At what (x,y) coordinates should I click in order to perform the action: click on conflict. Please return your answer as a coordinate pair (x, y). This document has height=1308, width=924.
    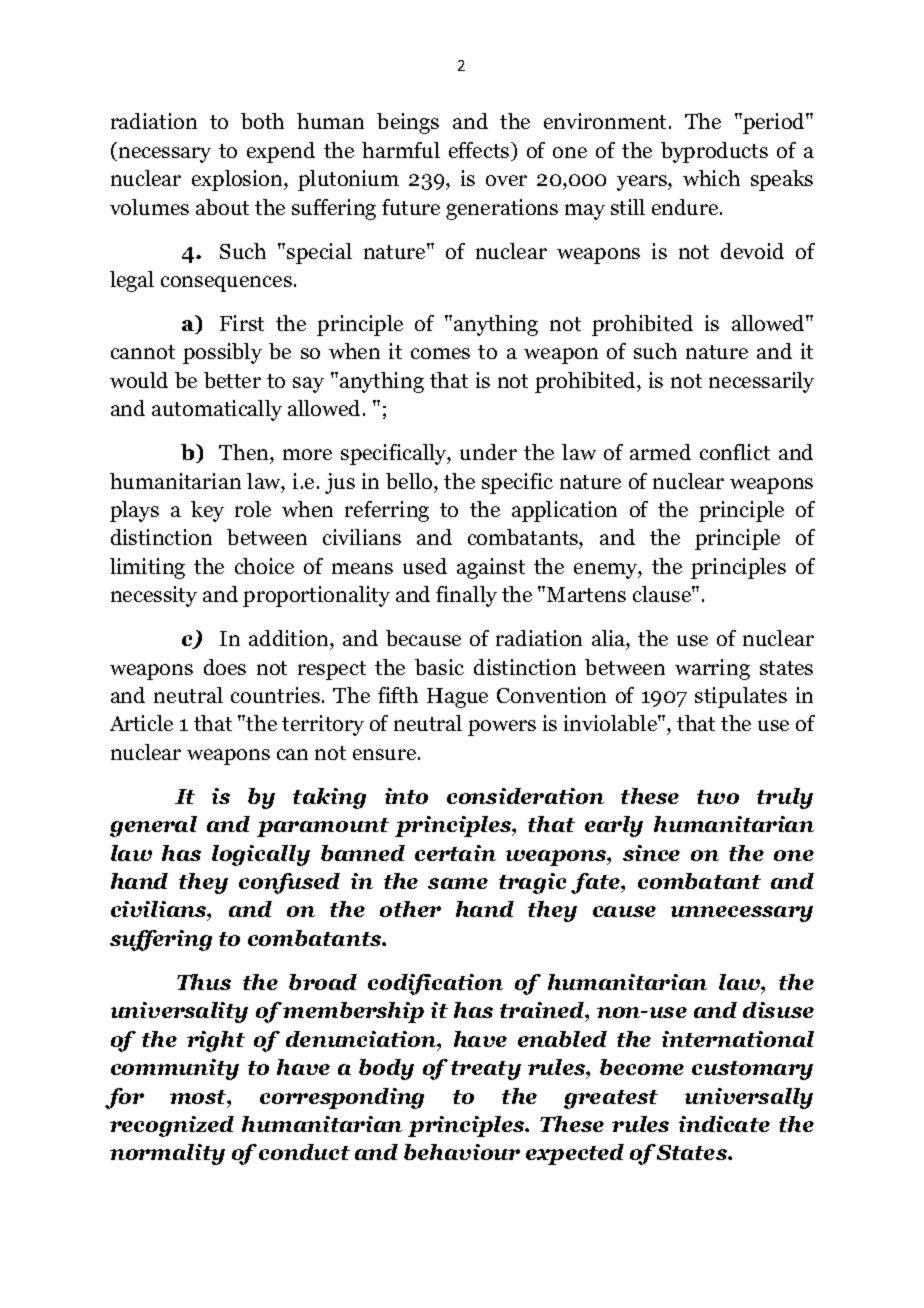
    Looking at the image, I should click on (735, 452).
